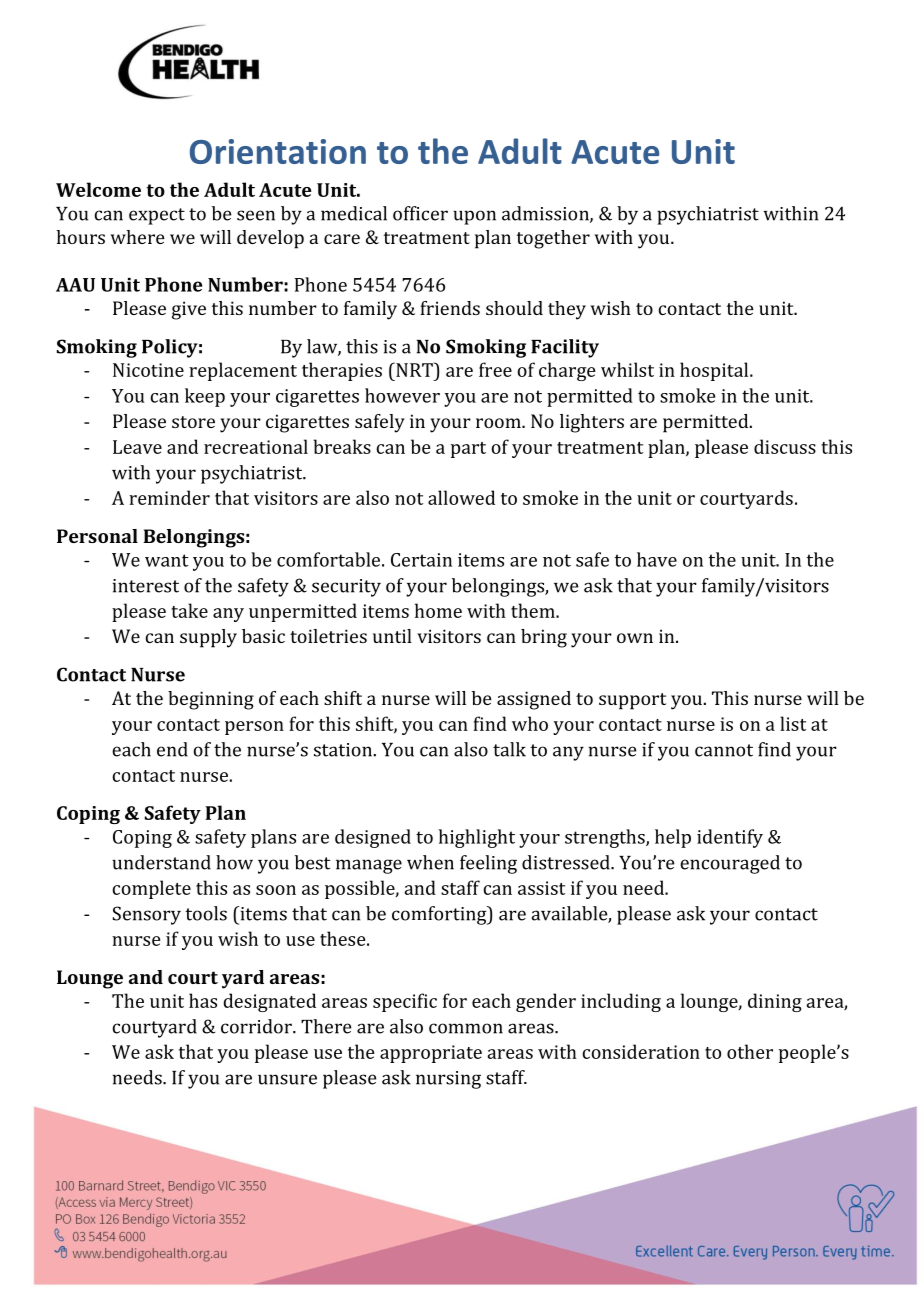 The height and width of the page is (1309, 924). What do you see at coordinates (211, 700) in the page?
I see `beginning` at bounding box center [211, 700].
